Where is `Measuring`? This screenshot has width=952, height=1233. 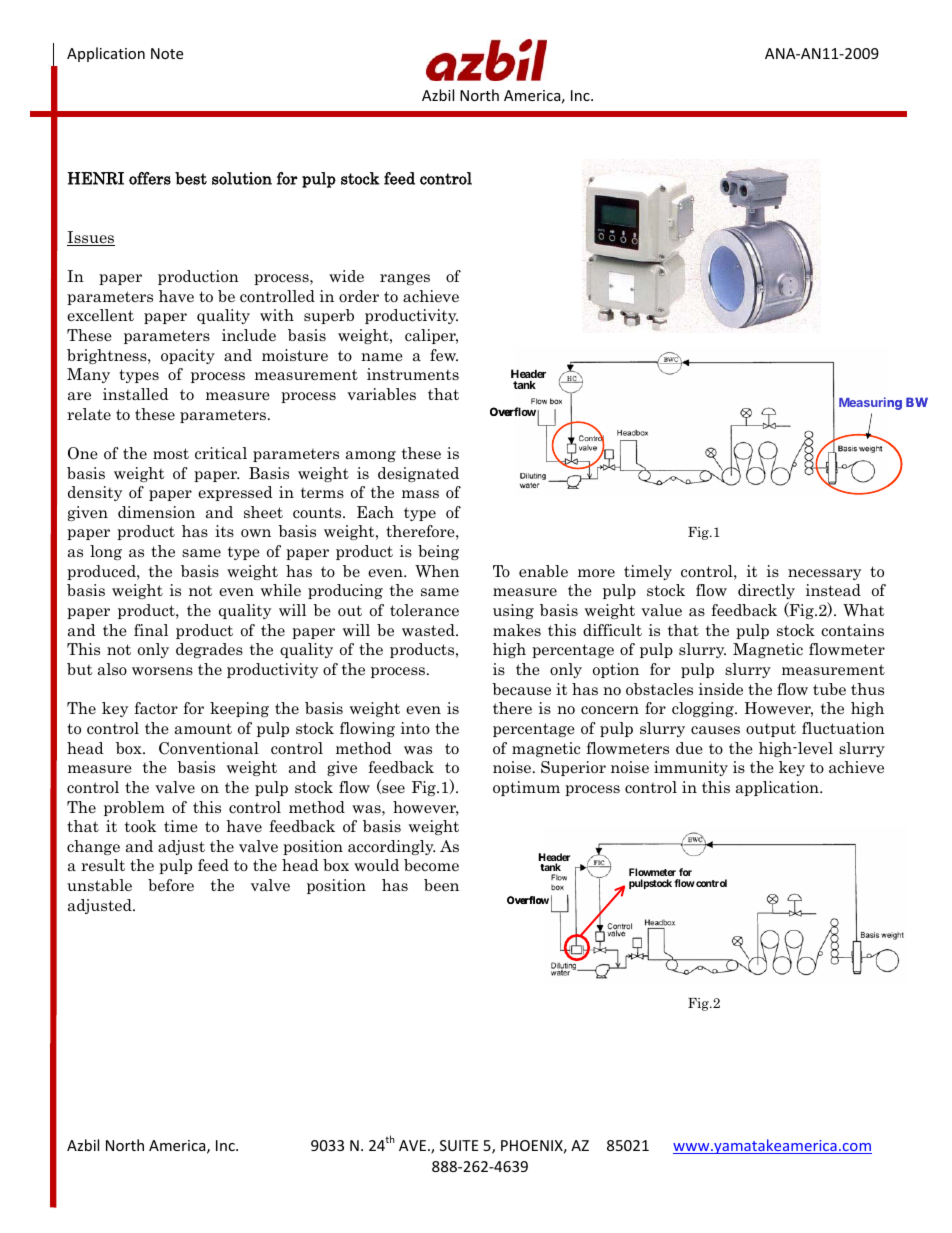
Measuring is located at coordinates (870, 403).
